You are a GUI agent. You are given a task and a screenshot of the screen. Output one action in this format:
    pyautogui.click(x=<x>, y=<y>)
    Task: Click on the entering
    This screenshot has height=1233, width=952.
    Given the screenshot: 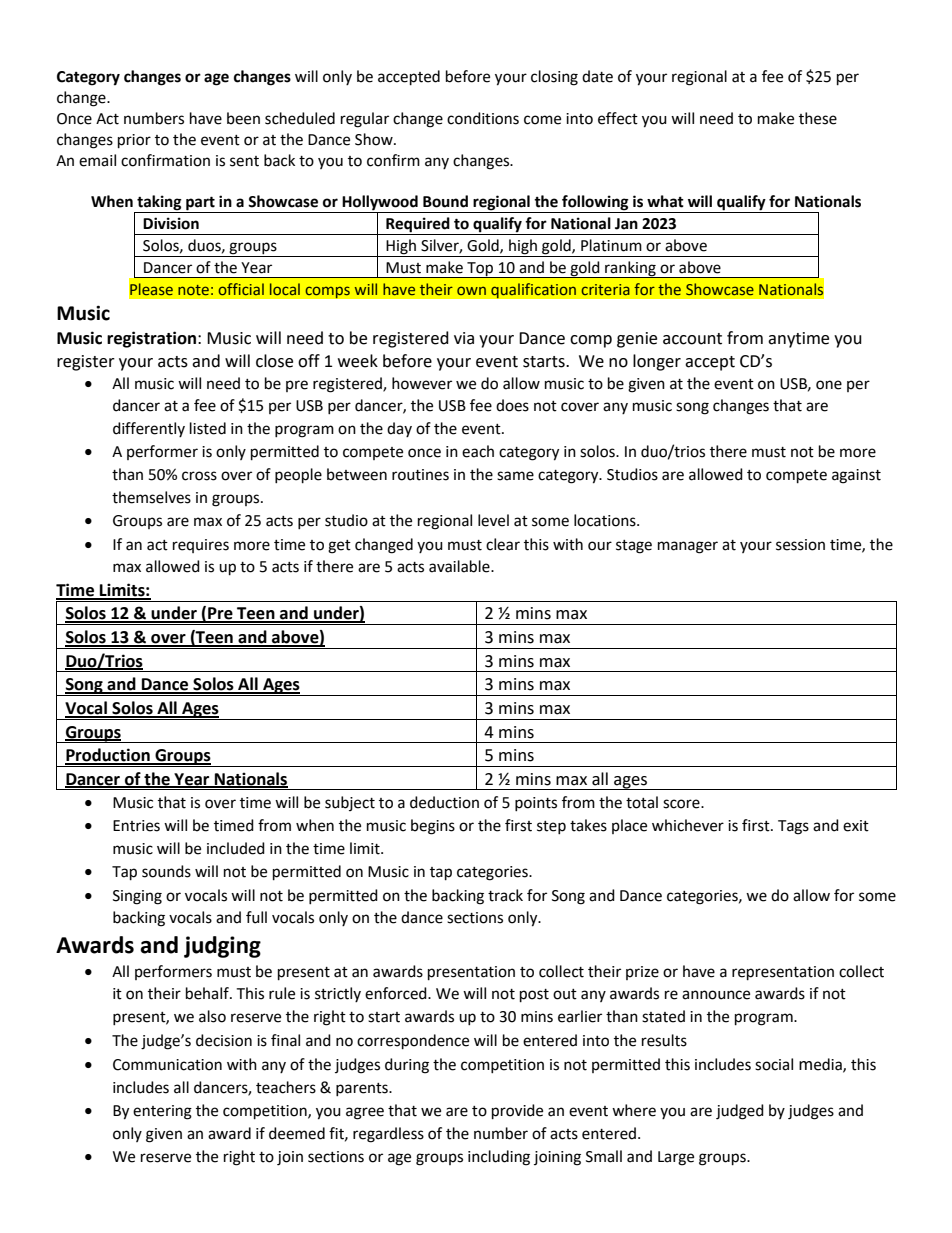 What is the action you would take?
    pyautogui.click(x=162, y=1112)
